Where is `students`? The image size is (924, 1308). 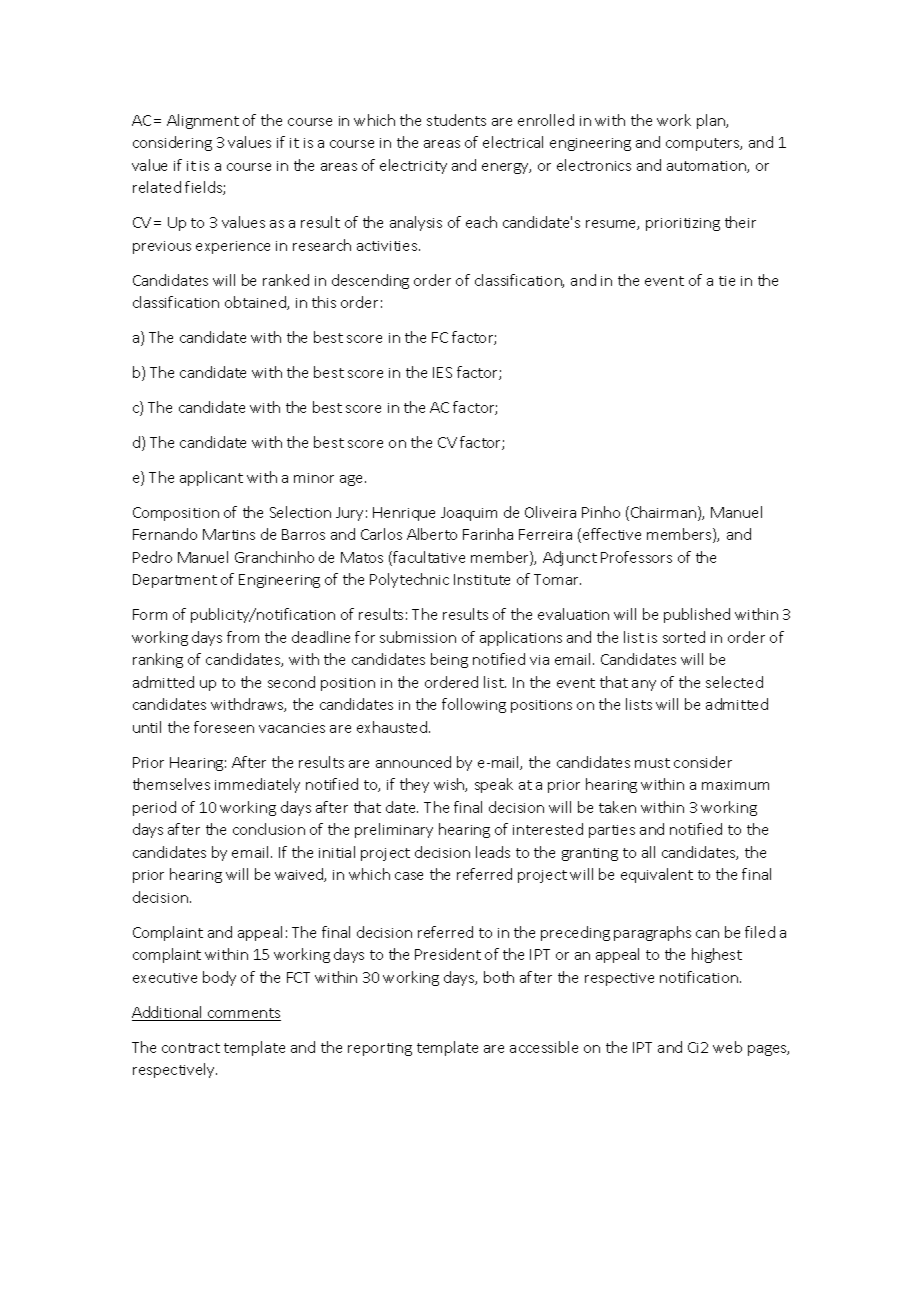
students is located at coordinates (456, 120).
